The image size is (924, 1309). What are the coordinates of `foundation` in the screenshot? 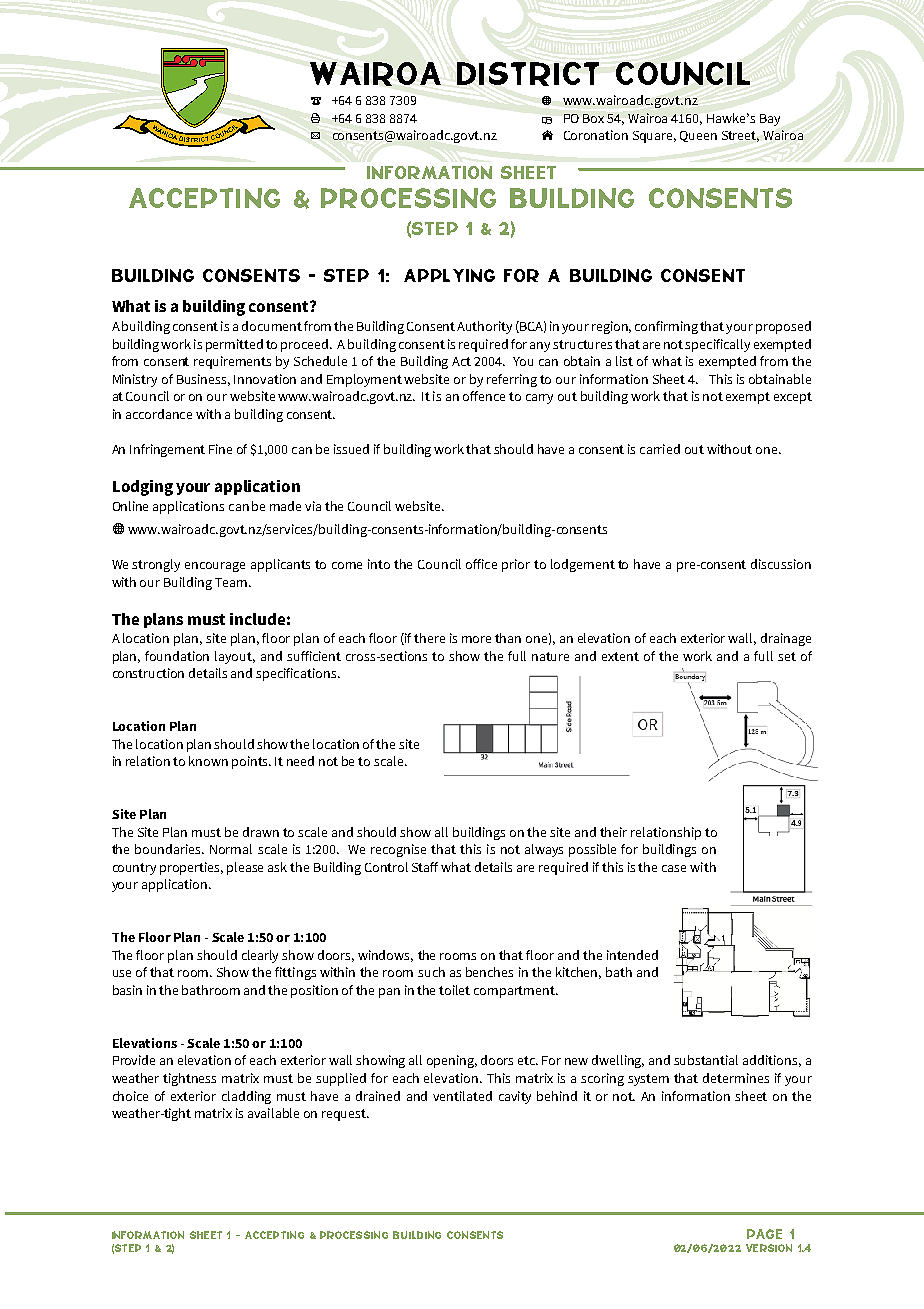 It's located at (177, 656).
